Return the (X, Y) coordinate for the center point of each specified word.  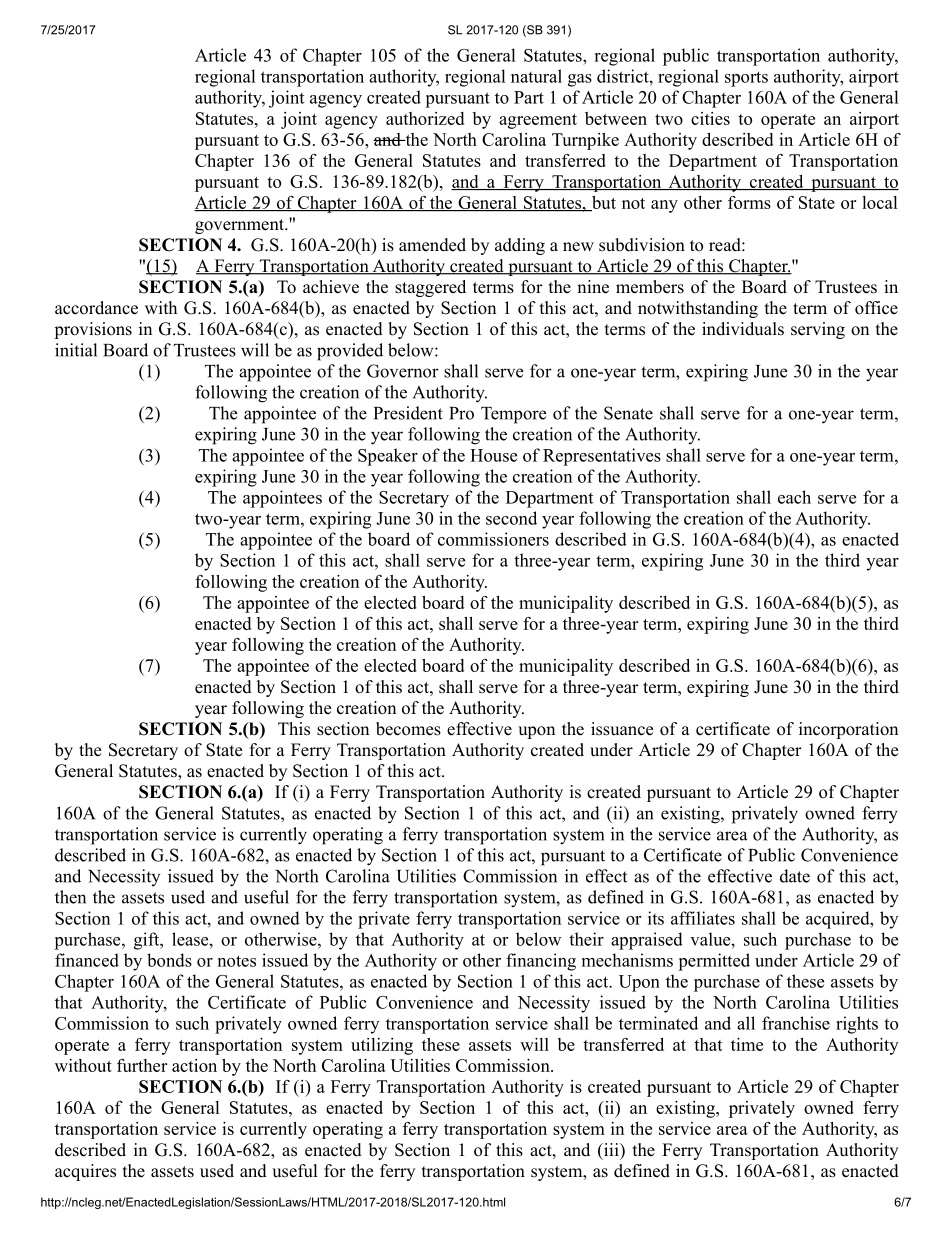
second (511, 518)
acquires (85, 1172)
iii (611, 1149)
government (240, 226)
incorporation (848, 730)
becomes (408, 729)
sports (746, 79)
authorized (425, 118)
